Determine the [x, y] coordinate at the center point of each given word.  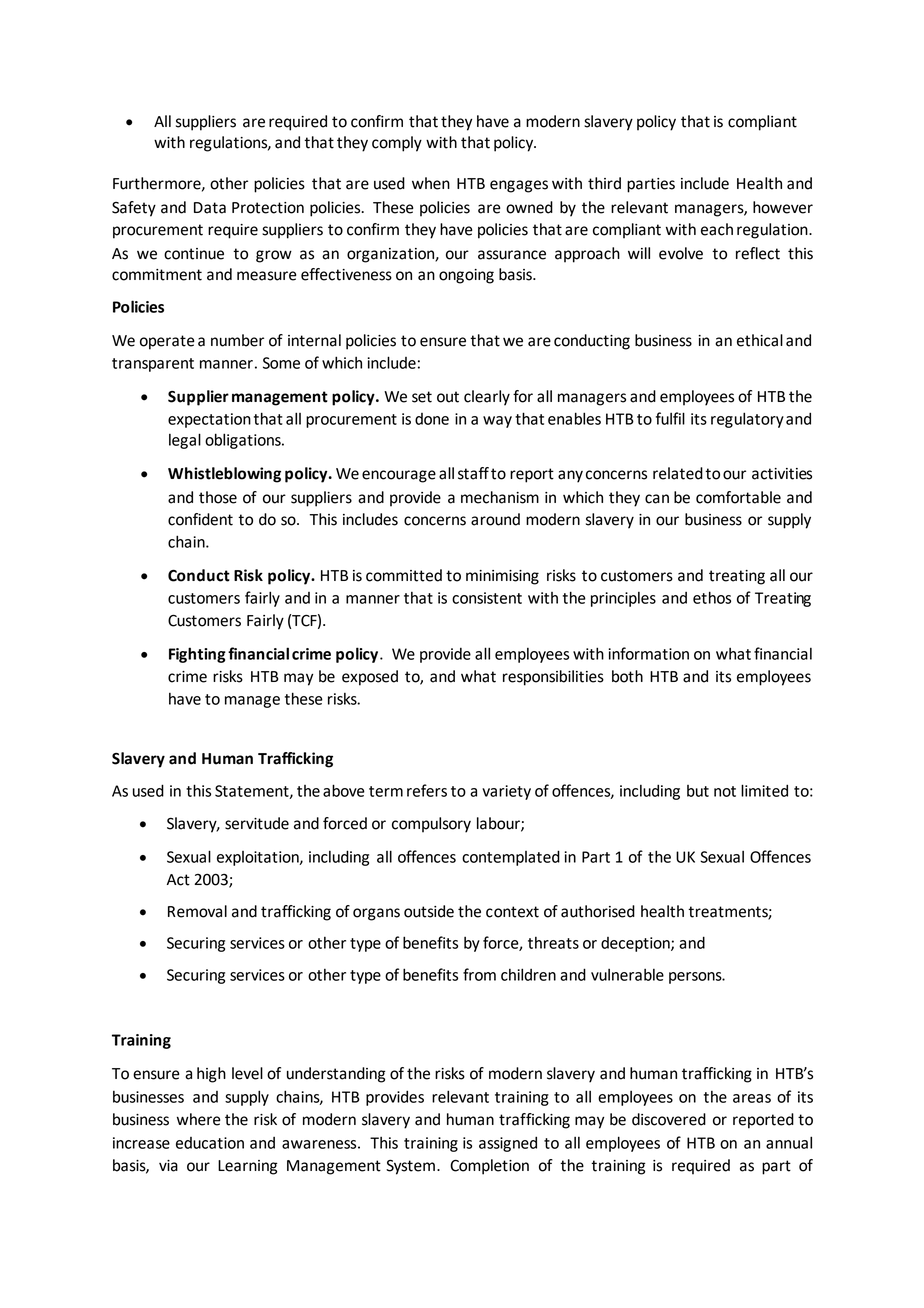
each [717, 229]
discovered [669, 1119]
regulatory [747, 420]
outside [429, 911]
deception [636, 944]
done [432, 419]
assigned [508, 1144]
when [431, 183]
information [649, 653]
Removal [197, 911]
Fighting [197, 655]
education [210, 1143]
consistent [487, 598]
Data [210, 208]
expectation [209, 420]
